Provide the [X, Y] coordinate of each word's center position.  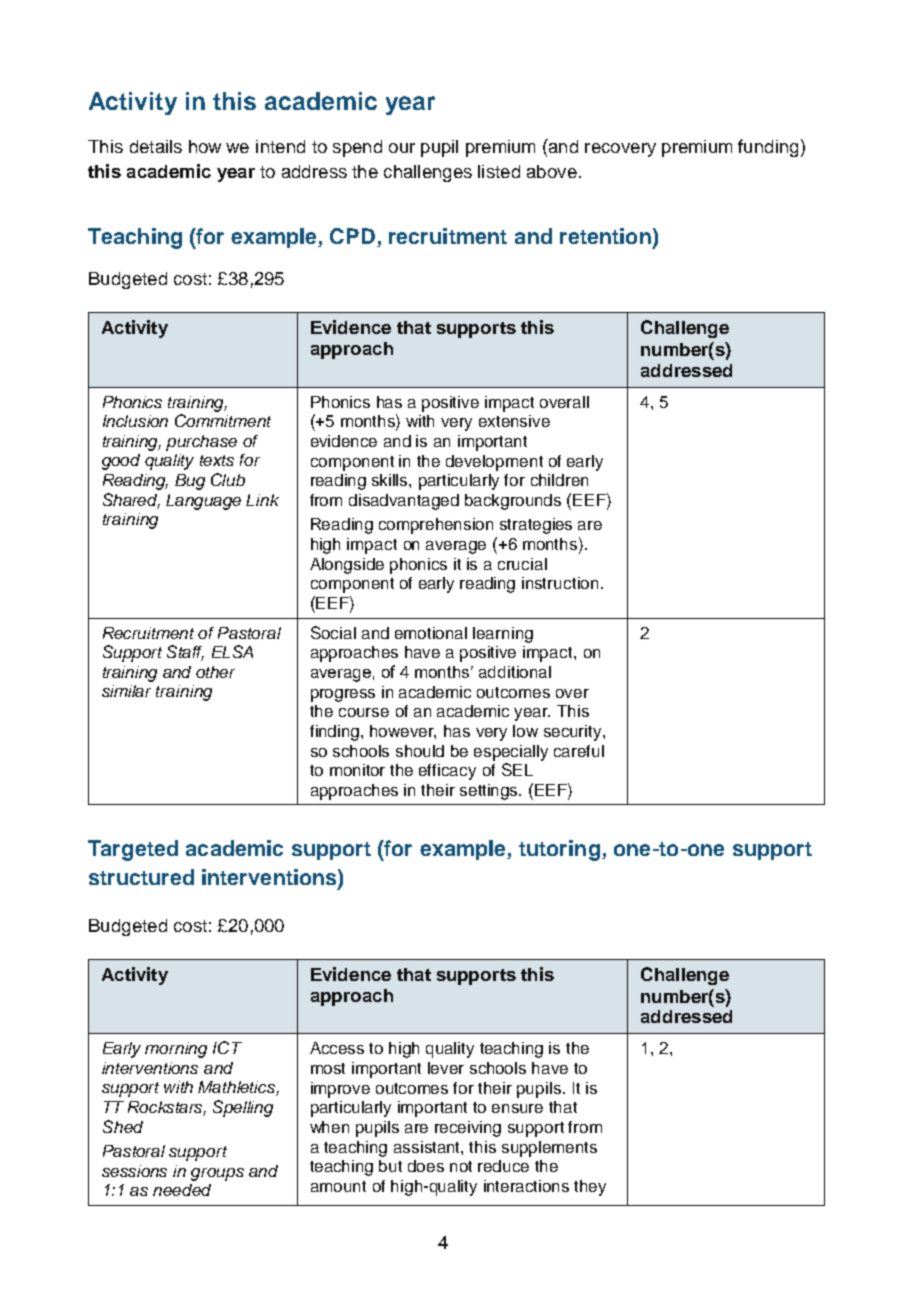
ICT [227, 1047]
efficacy [447, 772]
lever [446, 1068]
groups [217, 1174]
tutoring [559, 850]
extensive [514, 421]
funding [768, 148]
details [156, 146]
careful [579, 751]
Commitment [223, 420]
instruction [560, 583]
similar [126, 691]
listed [499, 171]
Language [203, 502]
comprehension [436, 526]
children [559, 480]
